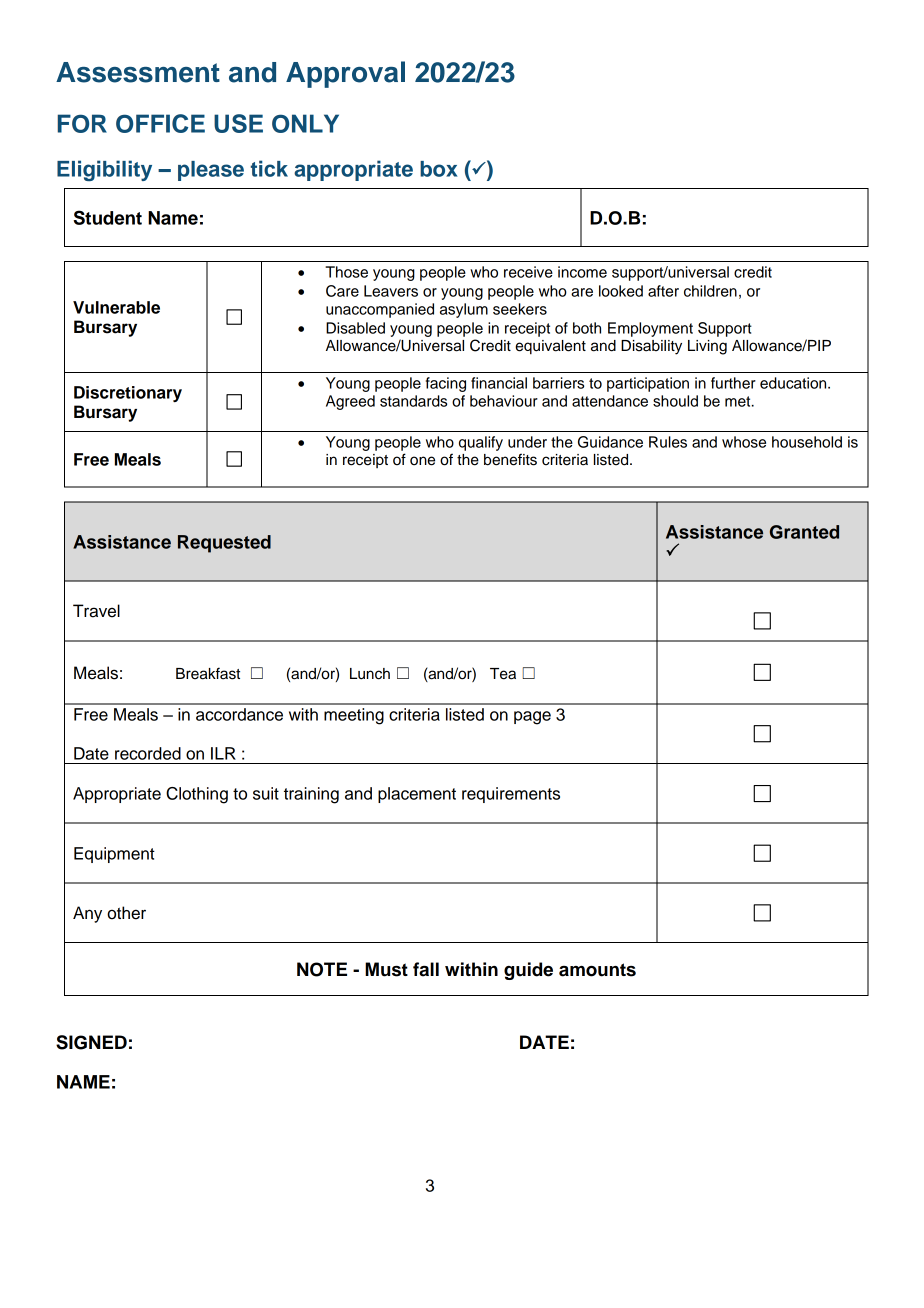 The height and width of the image is (1308, 924). Describe the element at coordinates (446, 384) in the image. I see `facing` at that location.
